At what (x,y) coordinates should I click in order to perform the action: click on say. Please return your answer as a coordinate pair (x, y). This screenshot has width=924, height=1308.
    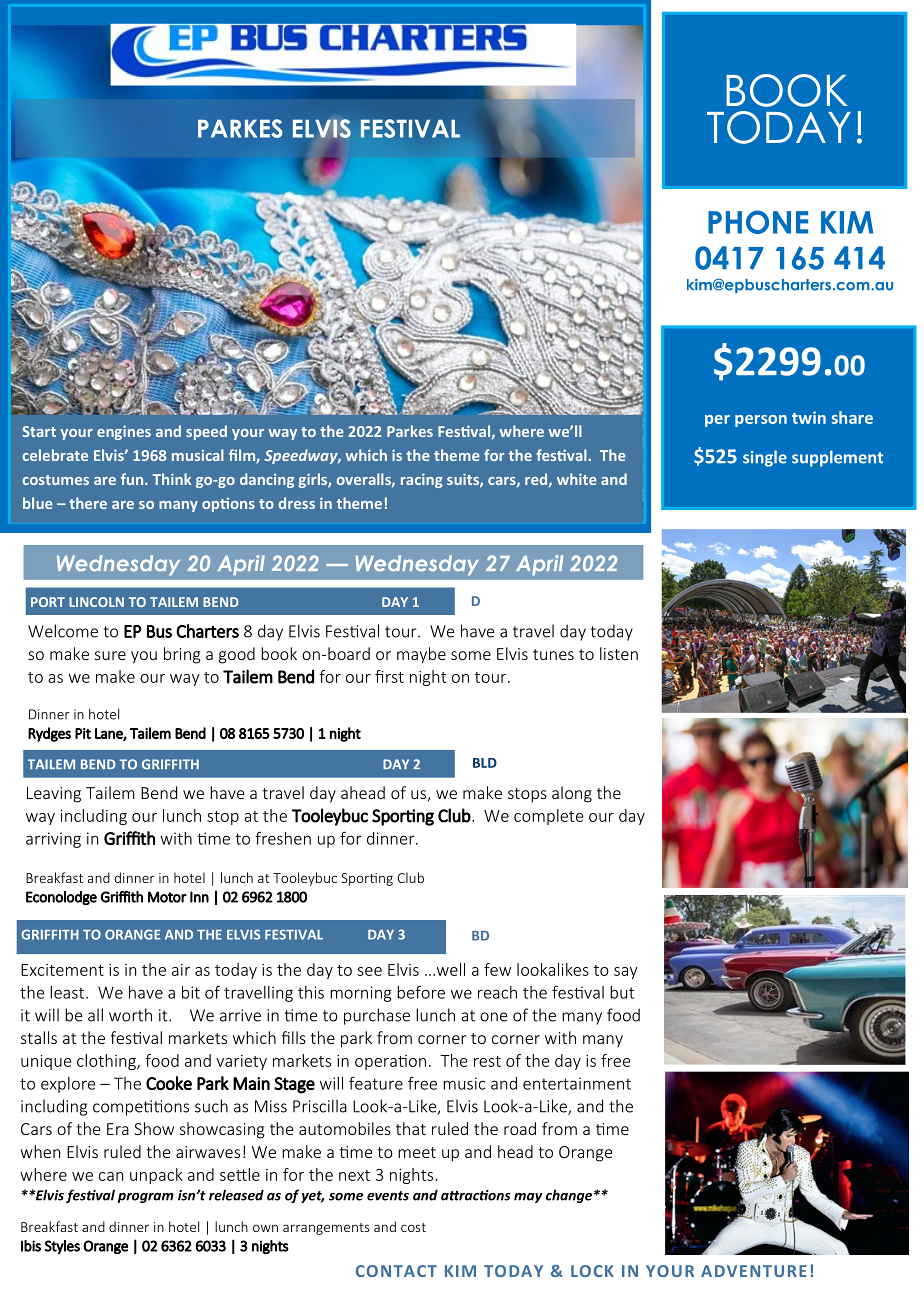
    Looking at the image, I should click on (626, 973).
